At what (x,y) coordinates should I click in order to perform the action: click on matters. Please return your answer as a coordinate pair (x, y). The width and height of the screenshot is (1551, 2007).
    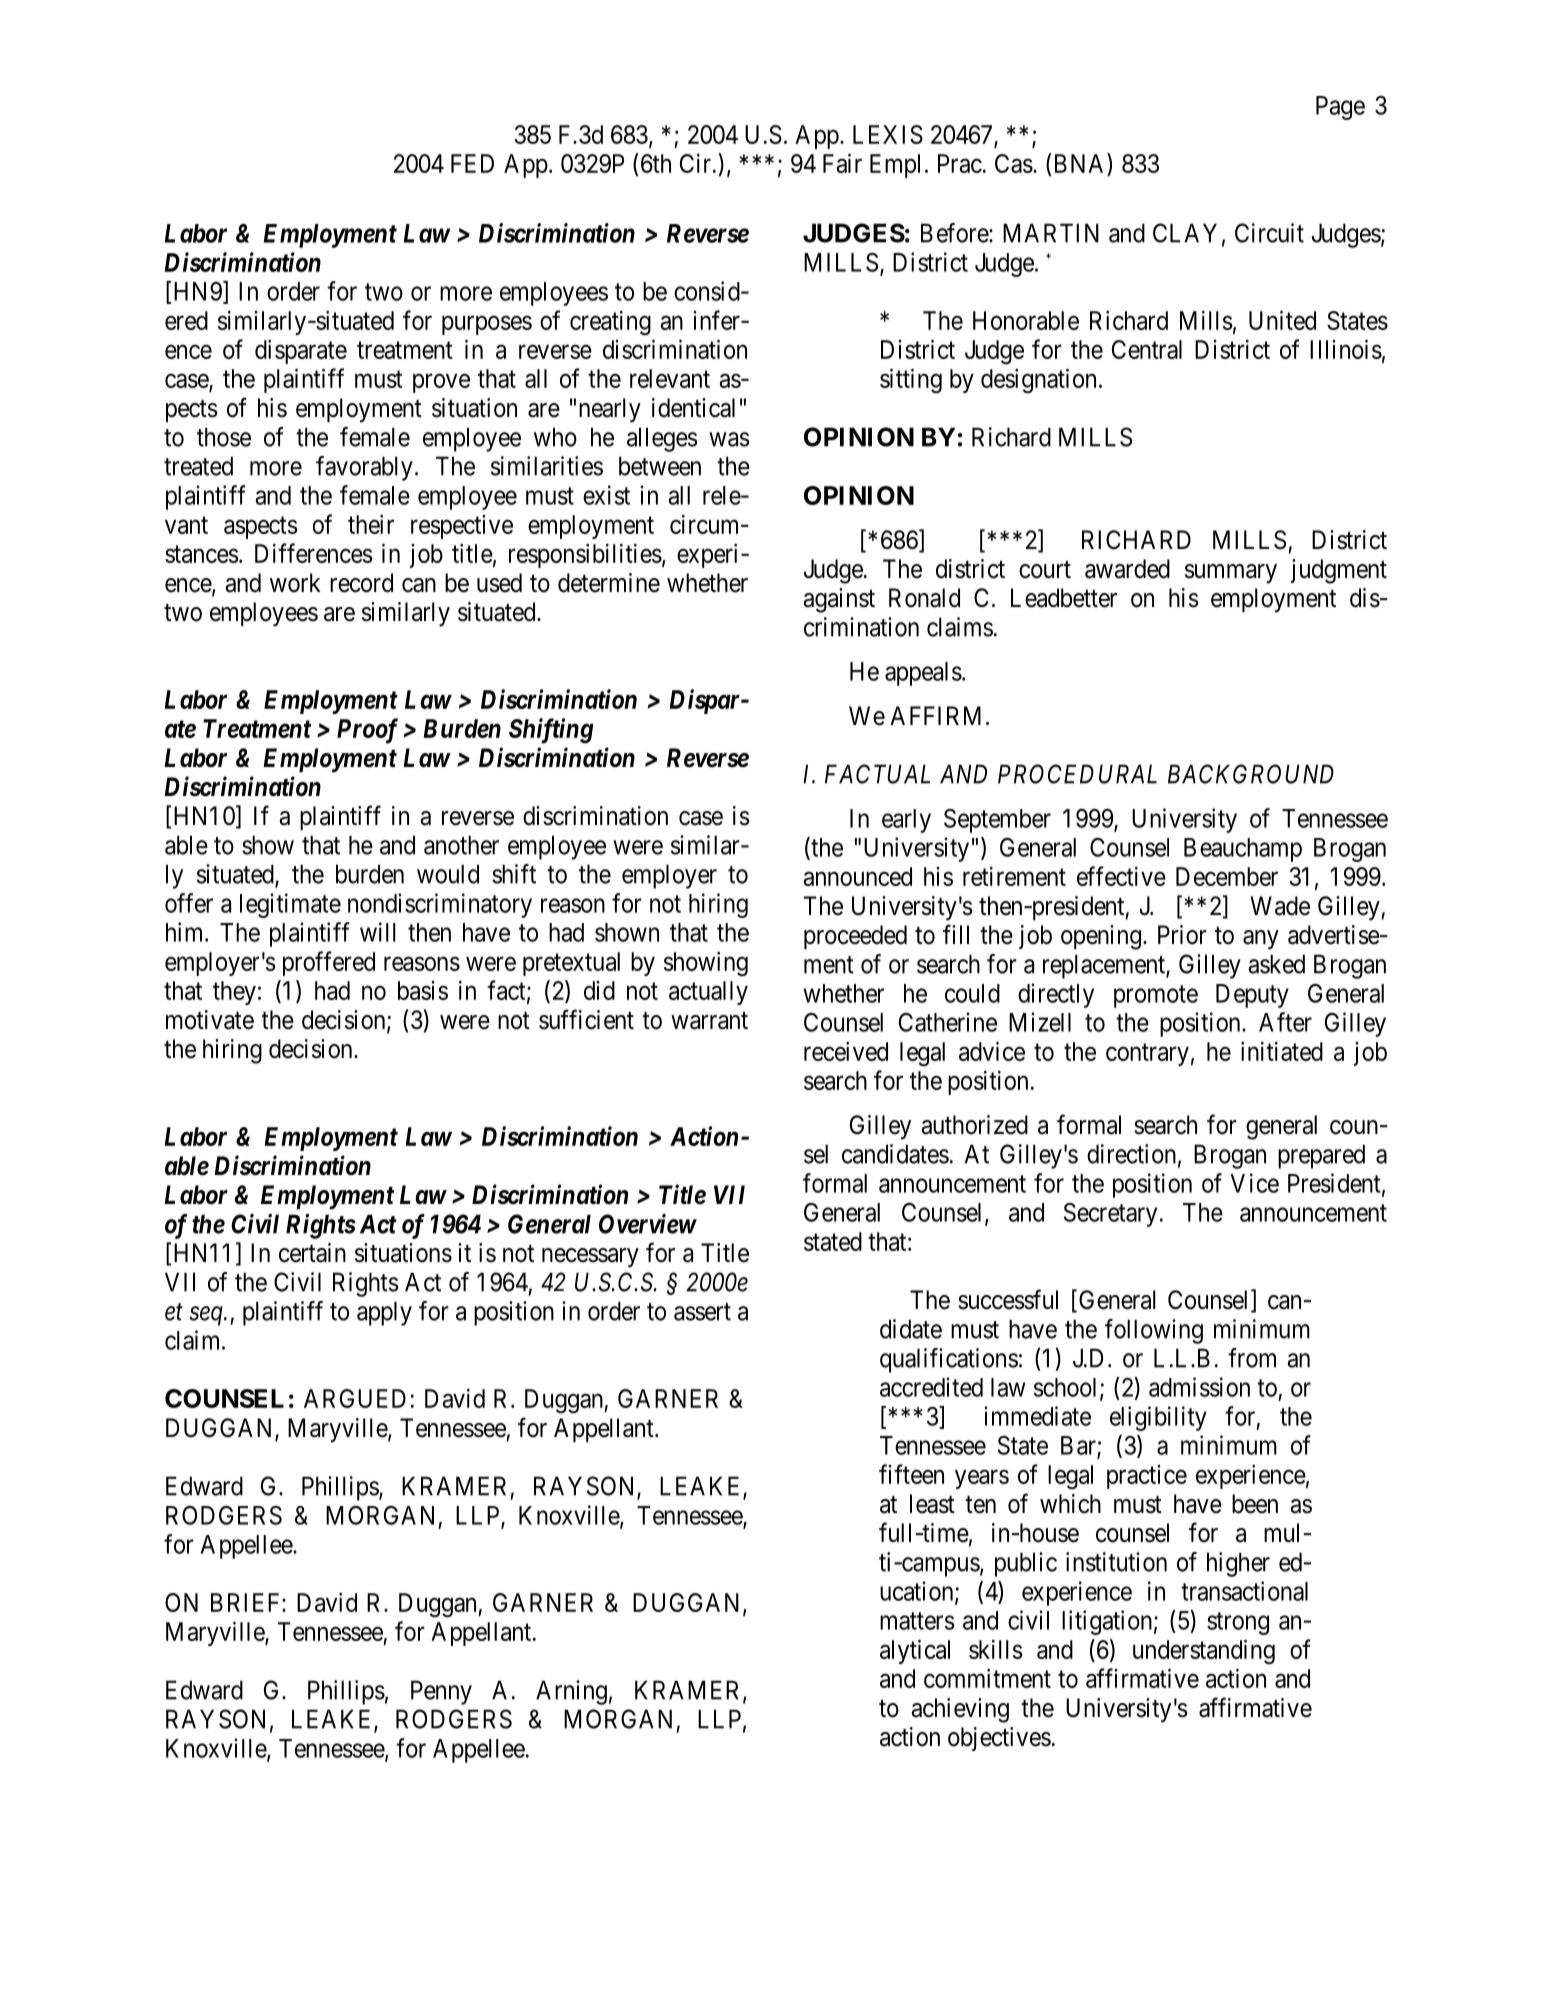
    Looking at the image, I should click on (917, 1621).
